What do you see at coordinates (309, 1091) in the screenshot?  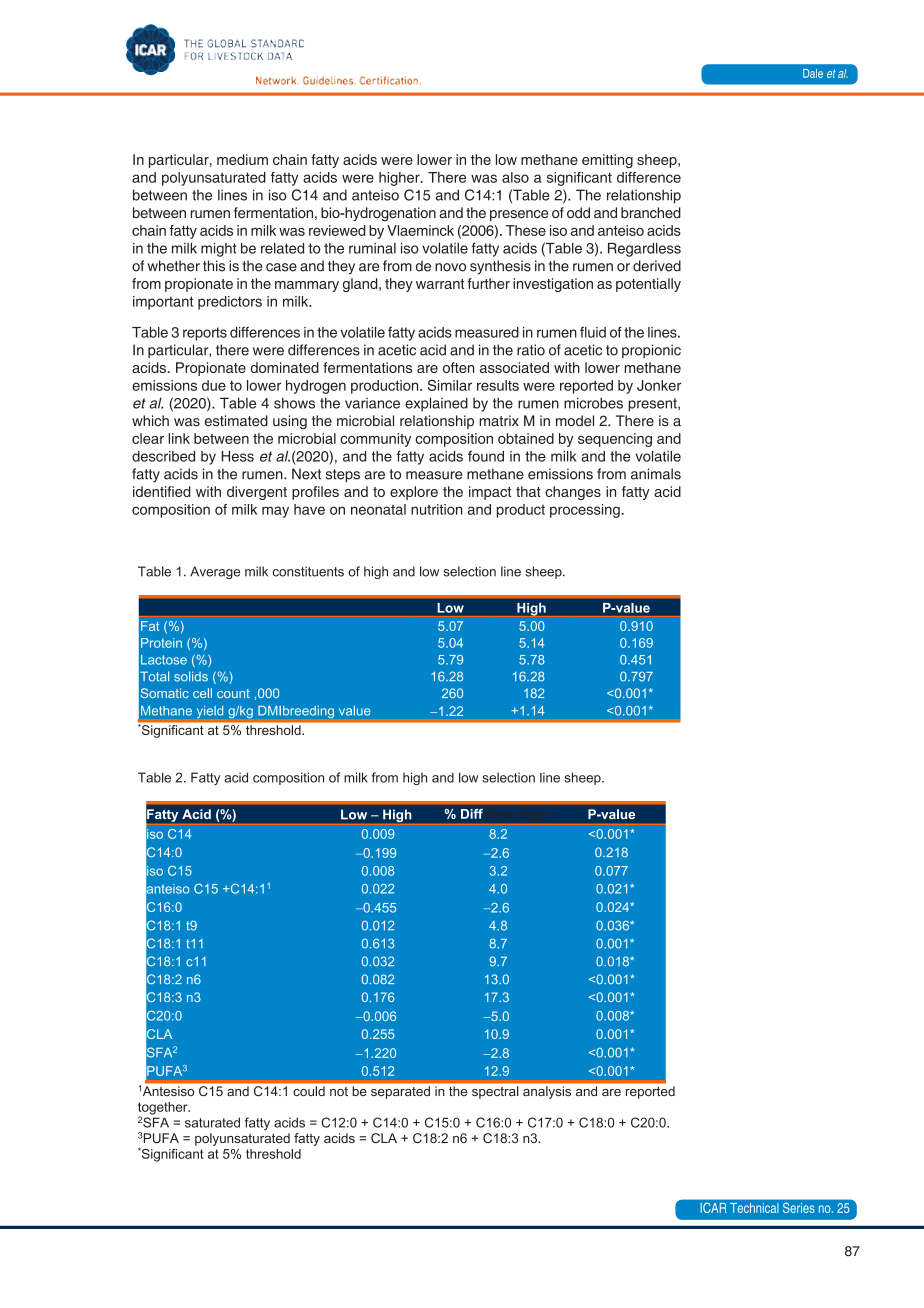 I see `could` at bounding box center [309, 1091].
